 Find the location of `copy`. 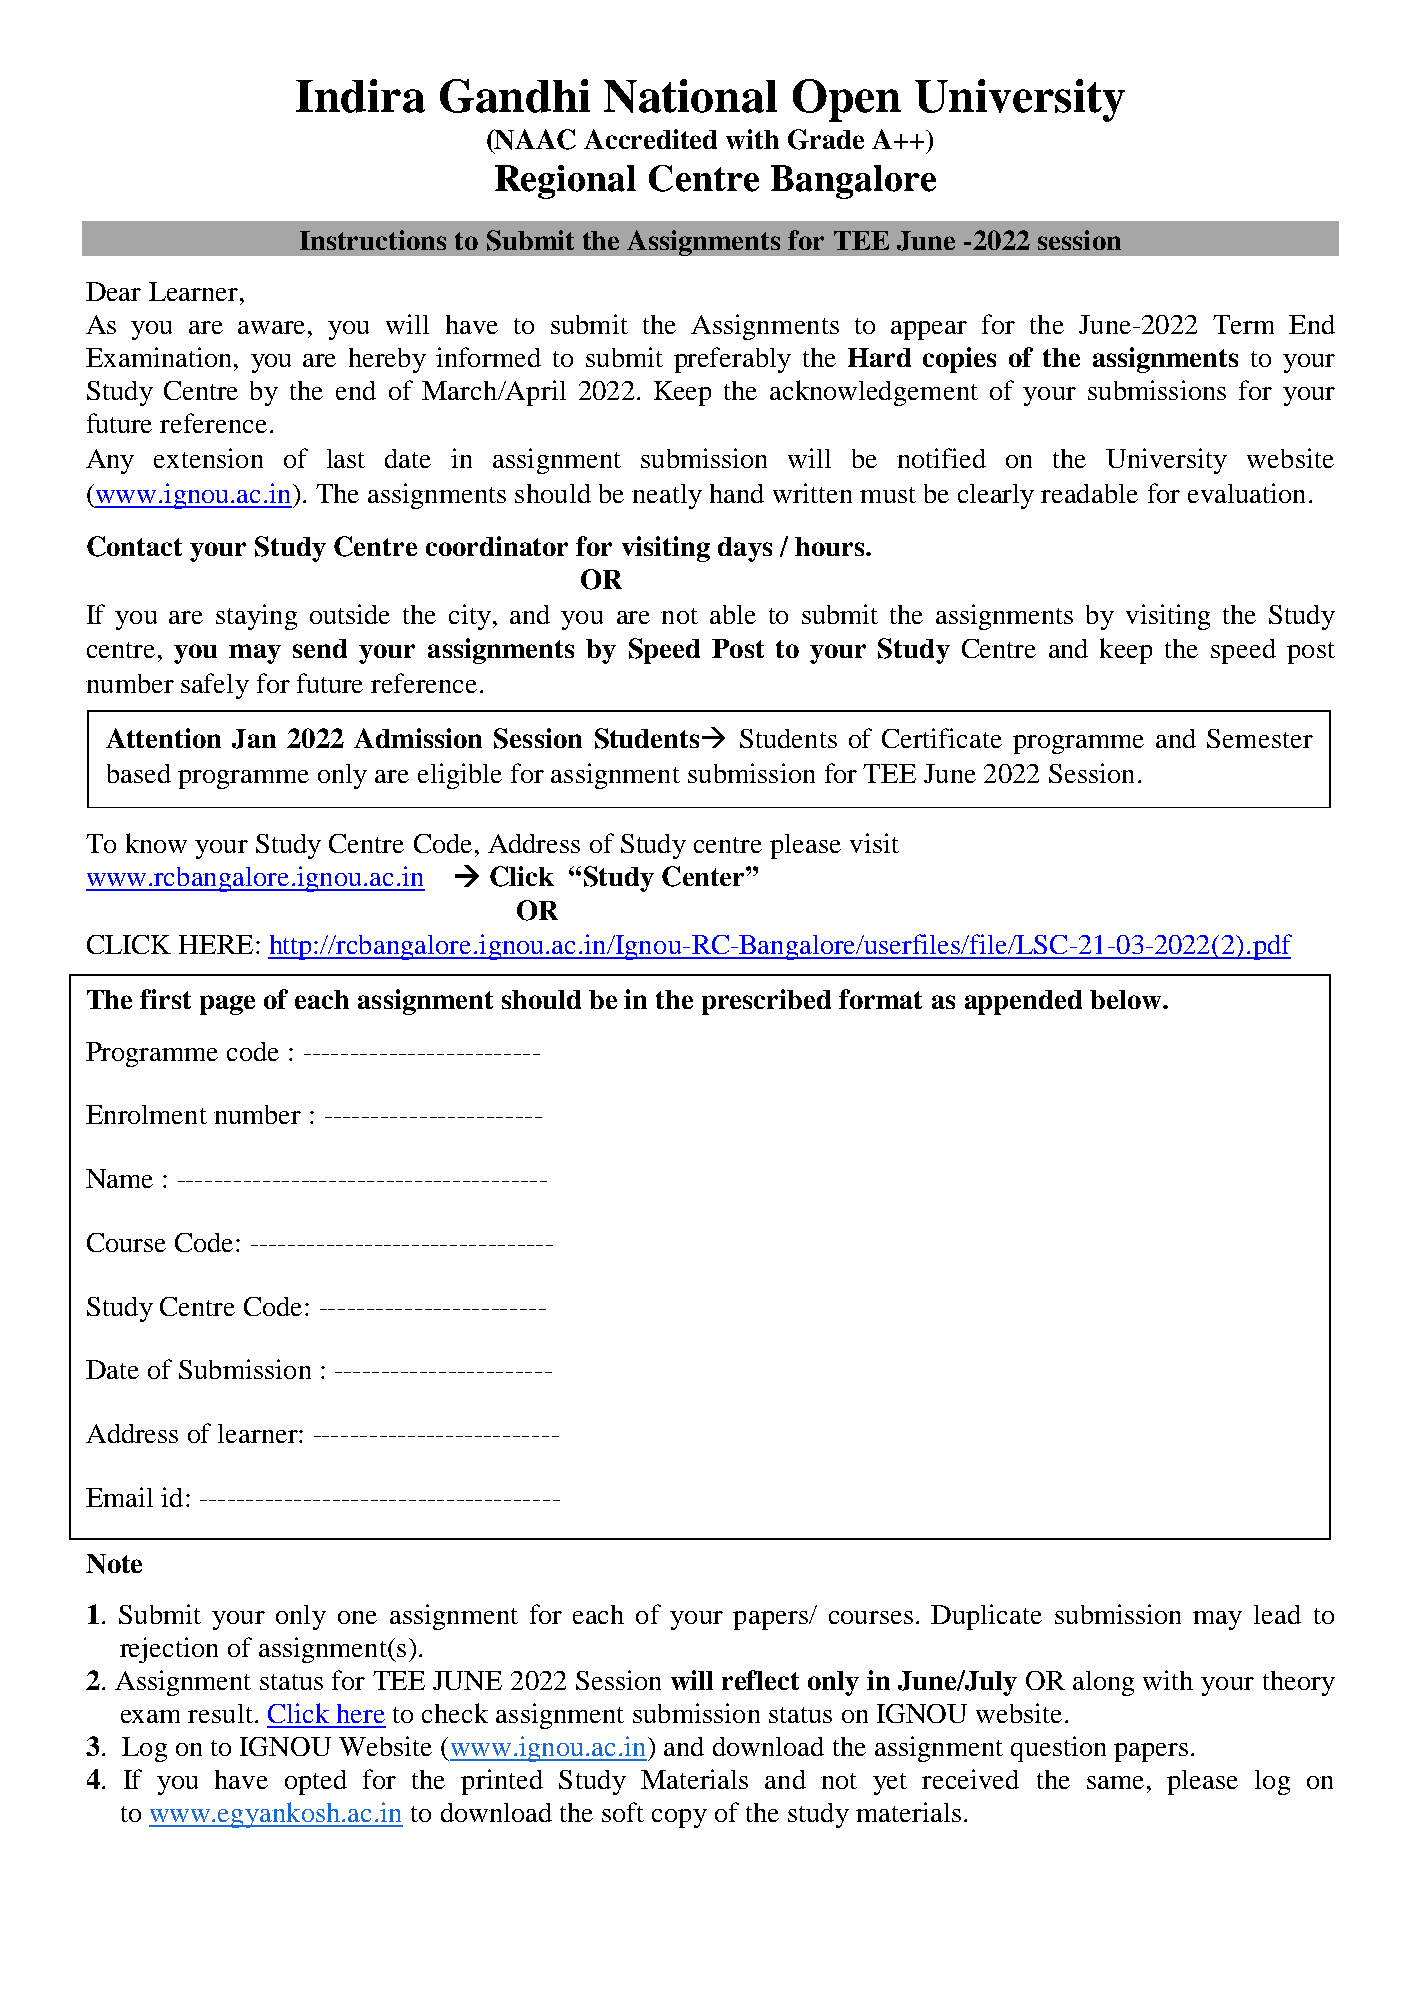

copy is located at coordinates (679, 1818).
